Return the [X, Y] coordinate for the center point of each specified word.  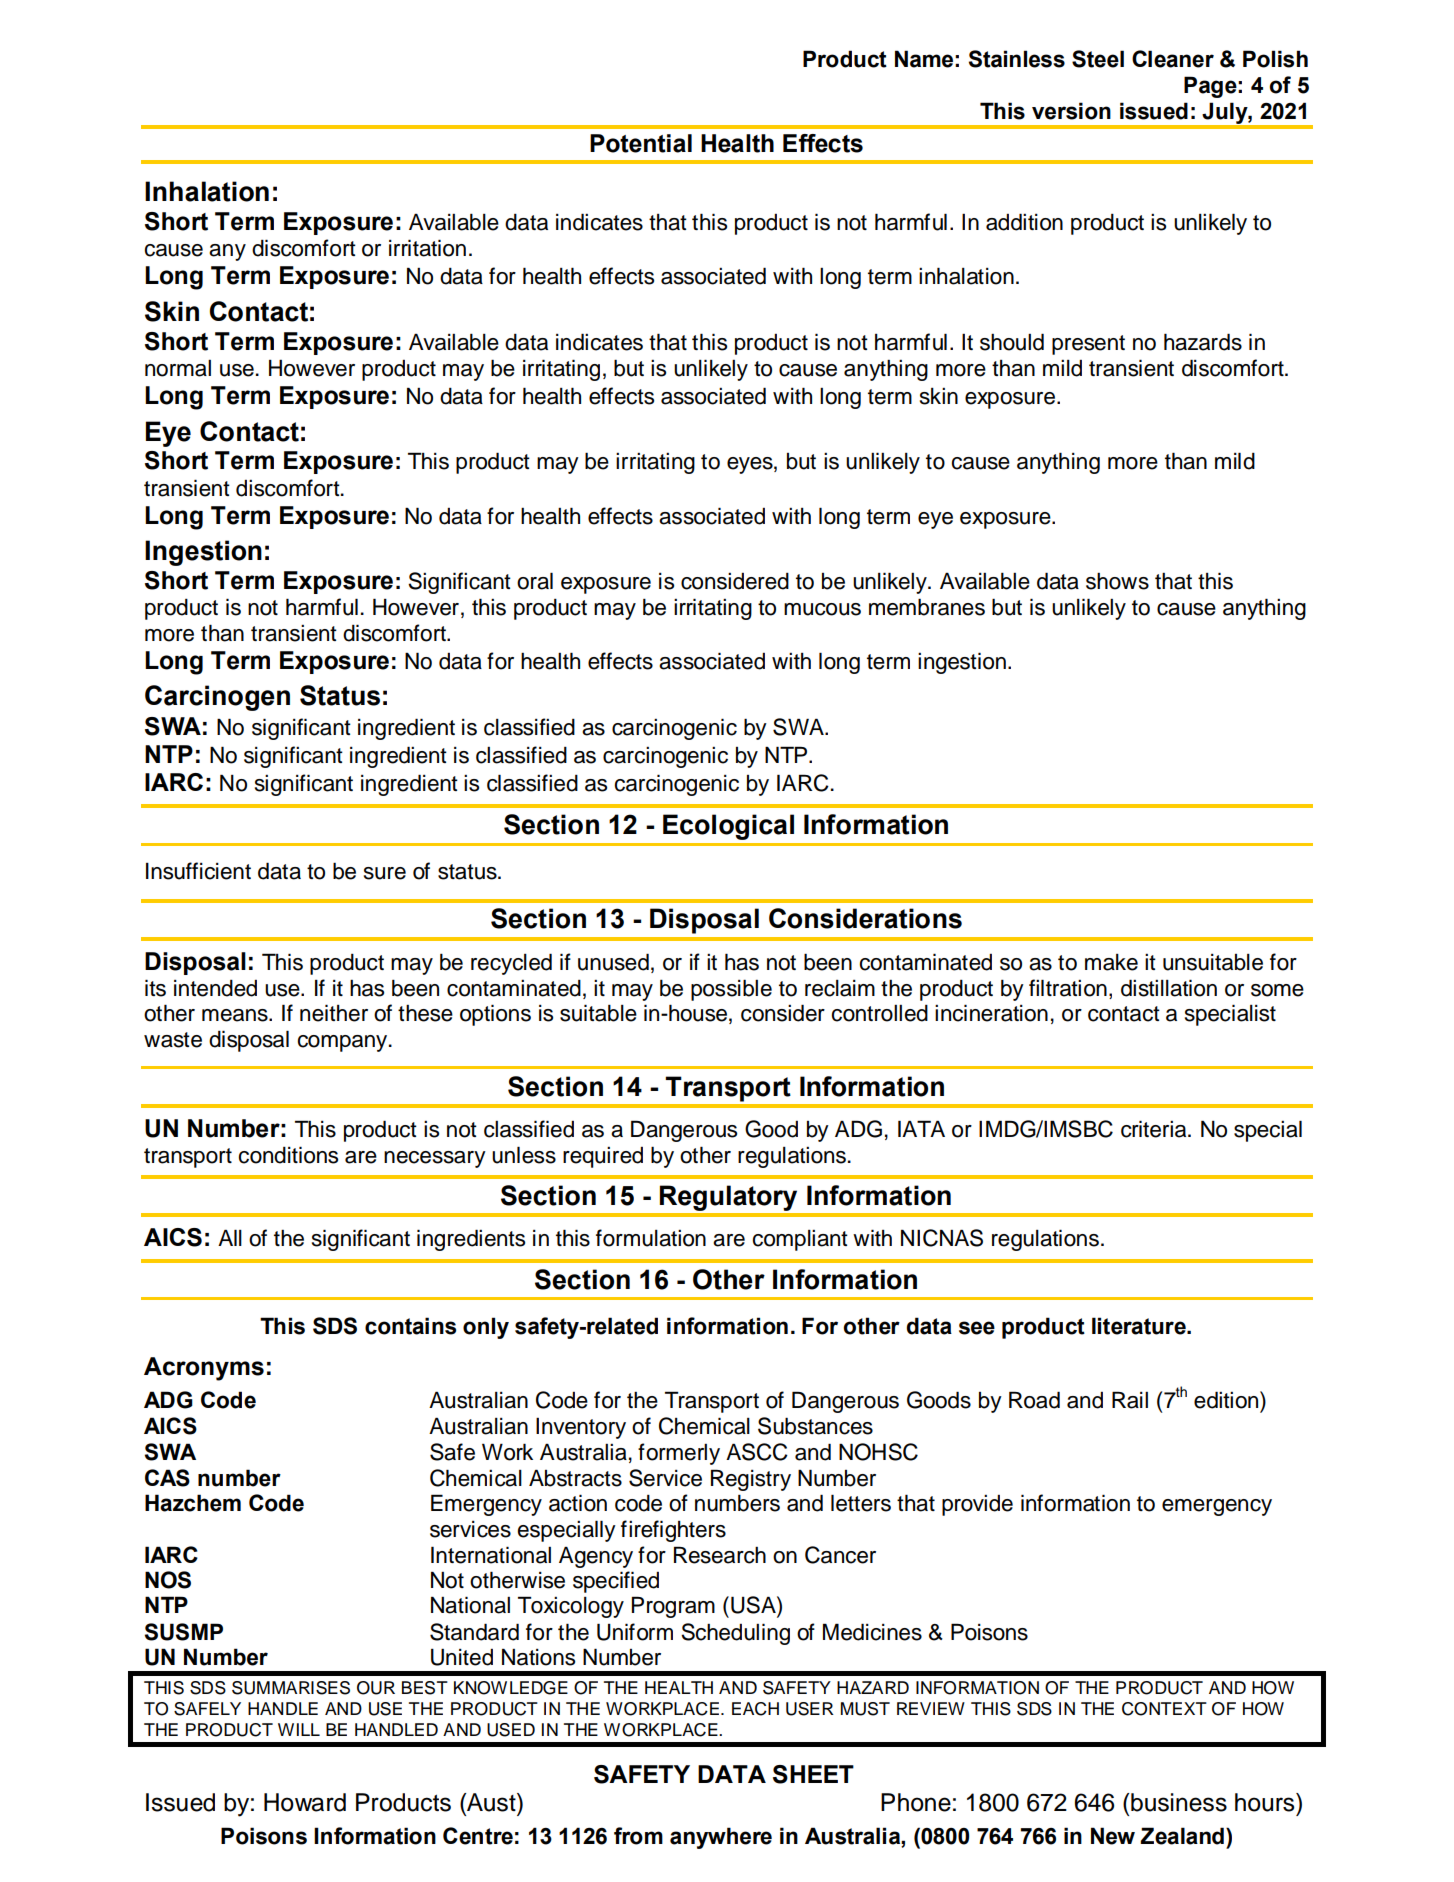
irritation [427, 248]
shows [1117, 581]
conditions [288, 1155]
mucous [822, 609]
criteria [1155, 1129]
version [1071, 111]
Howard [305, 1802]
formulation [651, 1238]
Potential [641, 143]
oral [535, 581]
